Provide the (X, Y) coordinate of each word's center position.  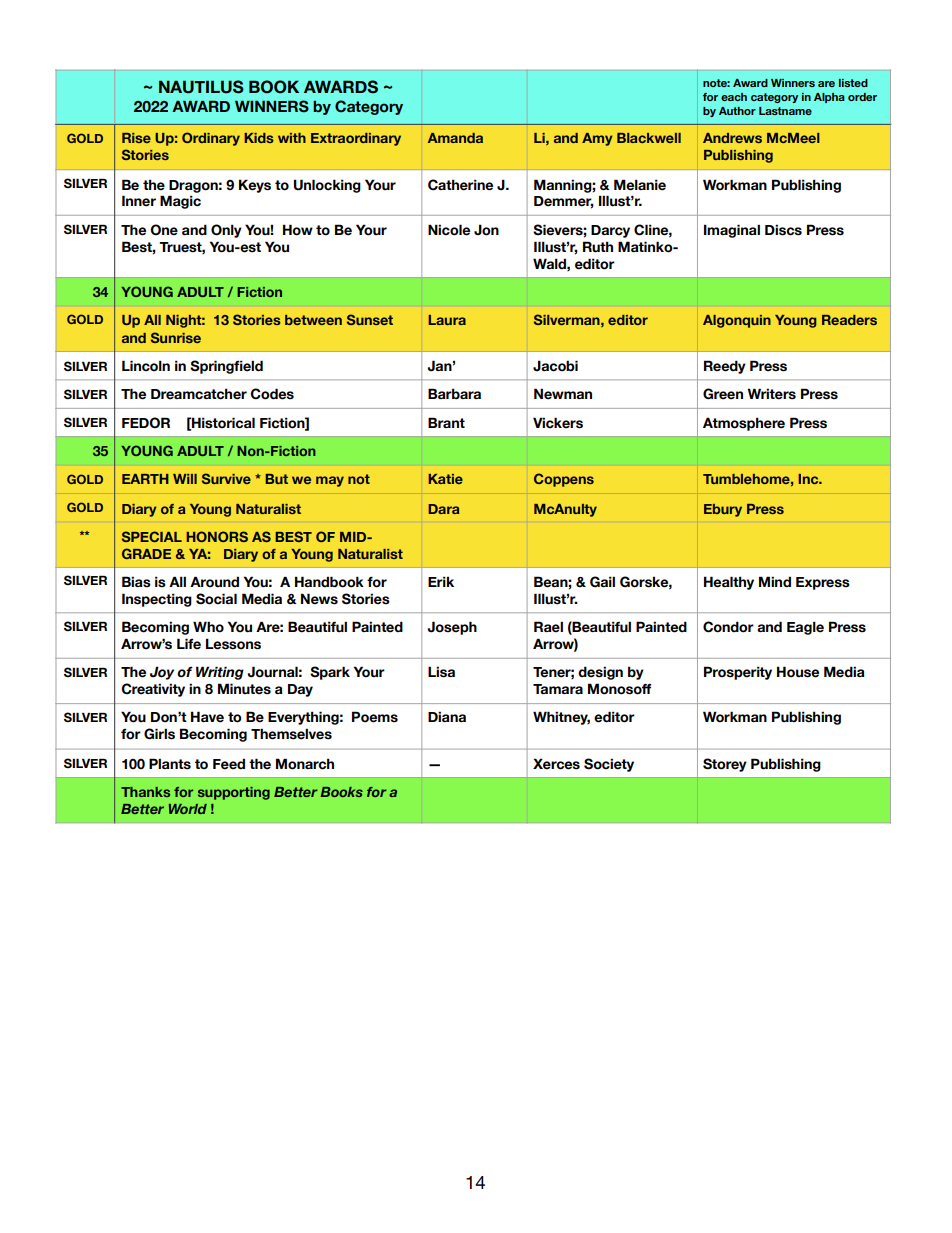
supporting (234, 793)
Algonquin (737, 321)
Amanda (455, 138)
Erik (441, 581)
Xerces (556, 764)
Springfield (226, 367)
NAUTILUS (201, 87)
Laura (447, 320)
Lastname (785, 111)
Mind (775, 582)
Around (214, 582)
